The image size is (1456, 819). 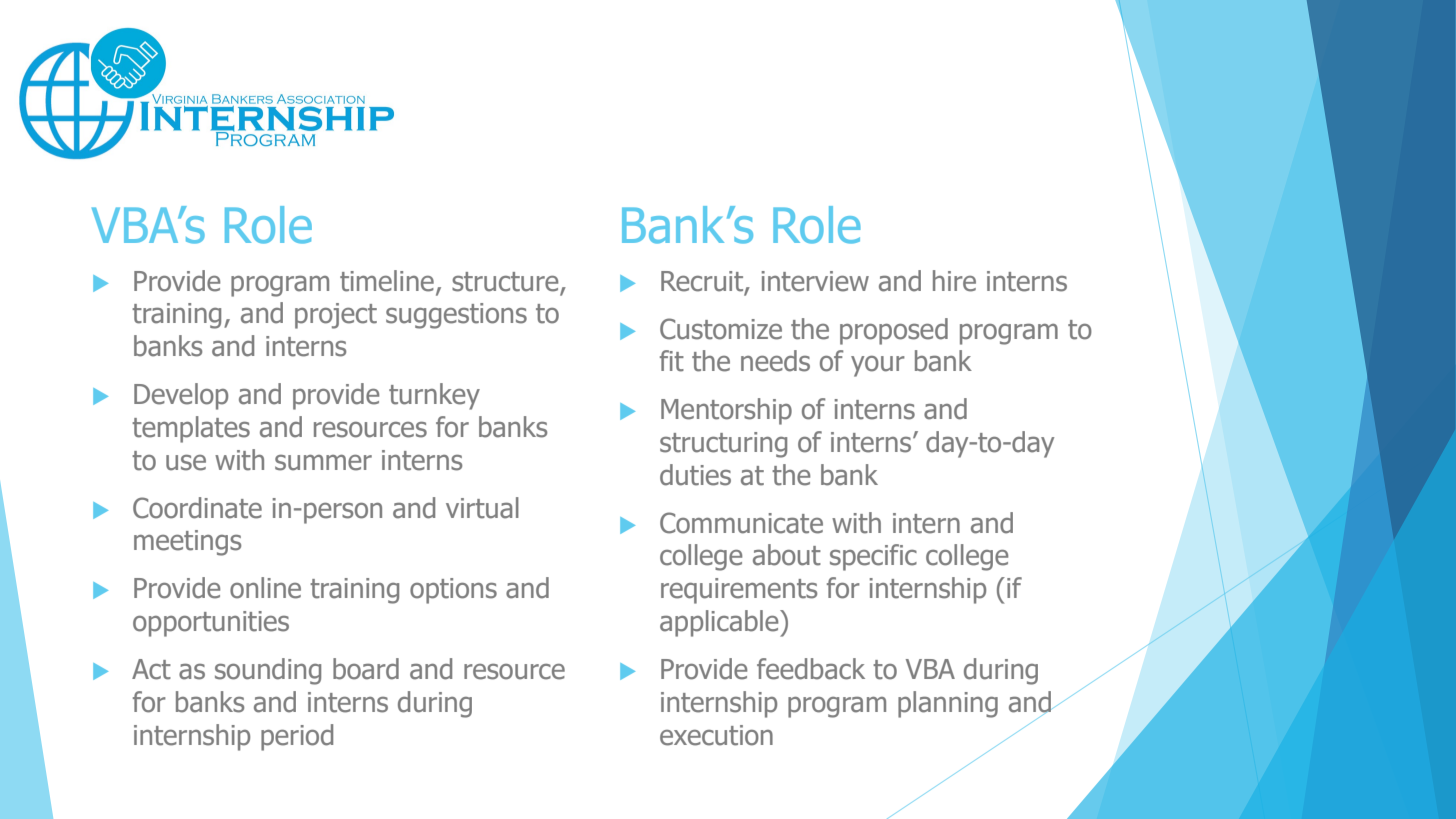 What do you see at coordinates (948, 704) in the screenshot?
I see `planning` at bounding box center [948, 704].
